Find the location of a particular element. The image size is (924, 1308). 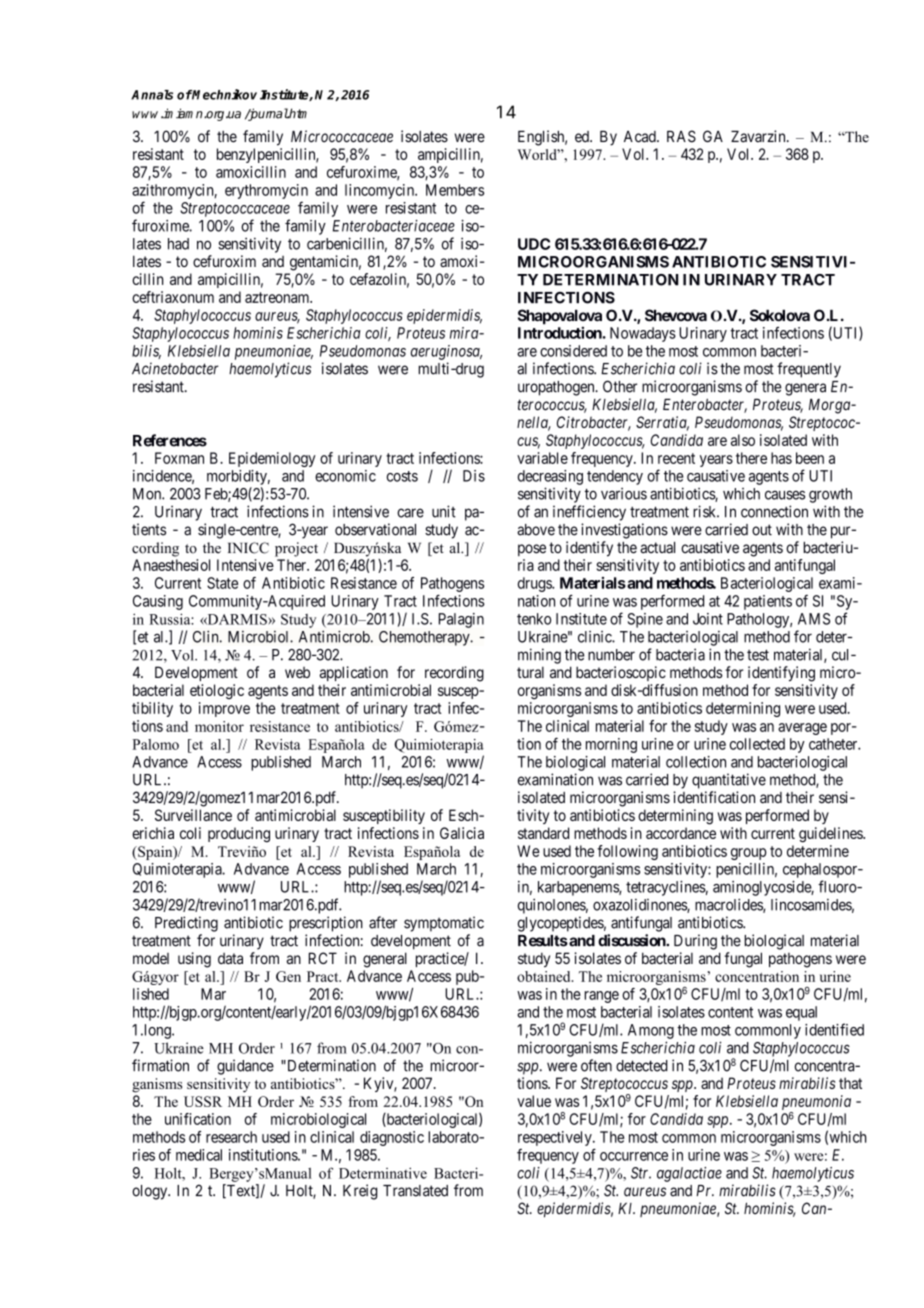

State is located at coordinates (222, 583).
